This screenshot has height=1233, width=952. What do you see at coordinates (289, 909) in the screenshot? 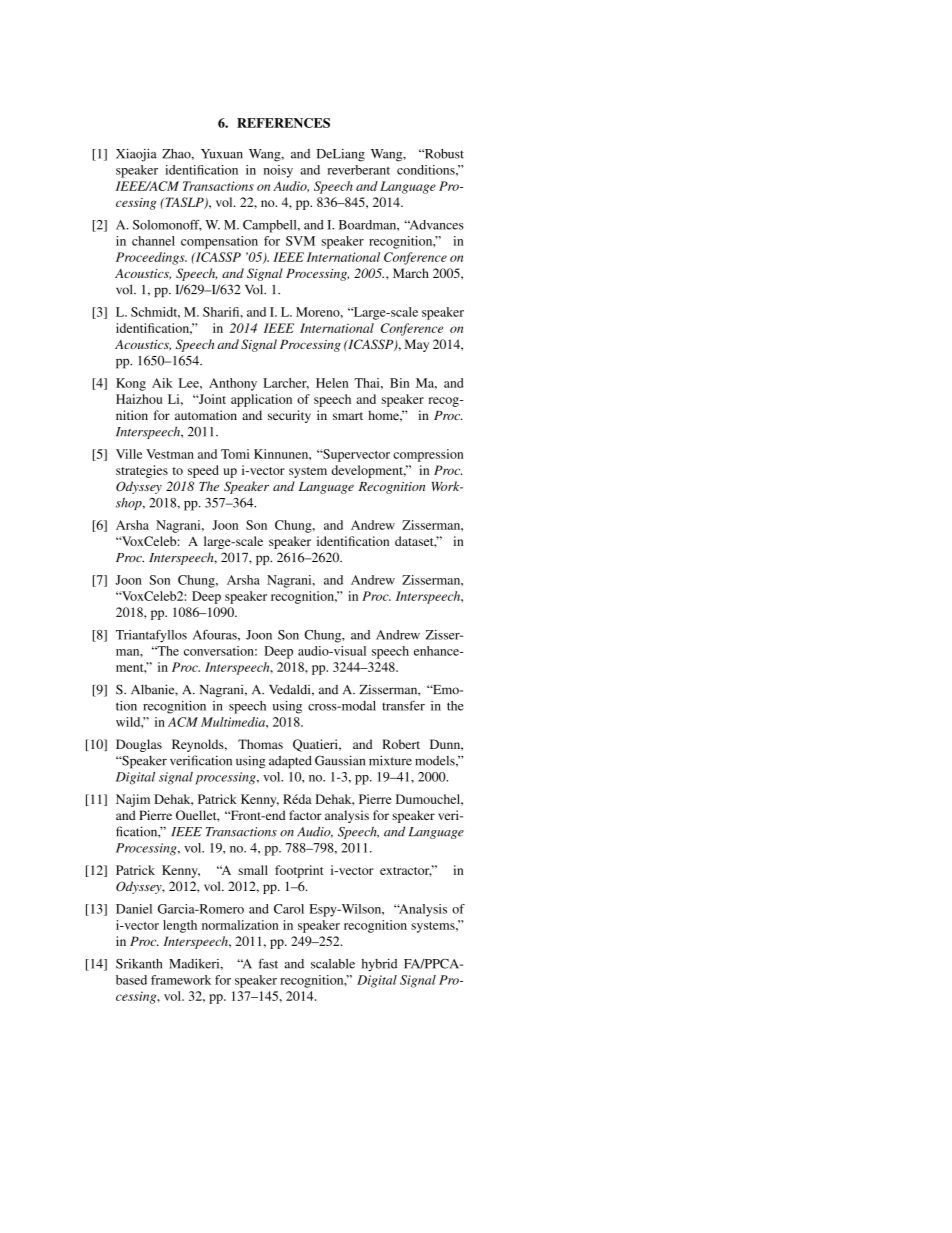
I see `Carol` at bounding box center [289, 909].
